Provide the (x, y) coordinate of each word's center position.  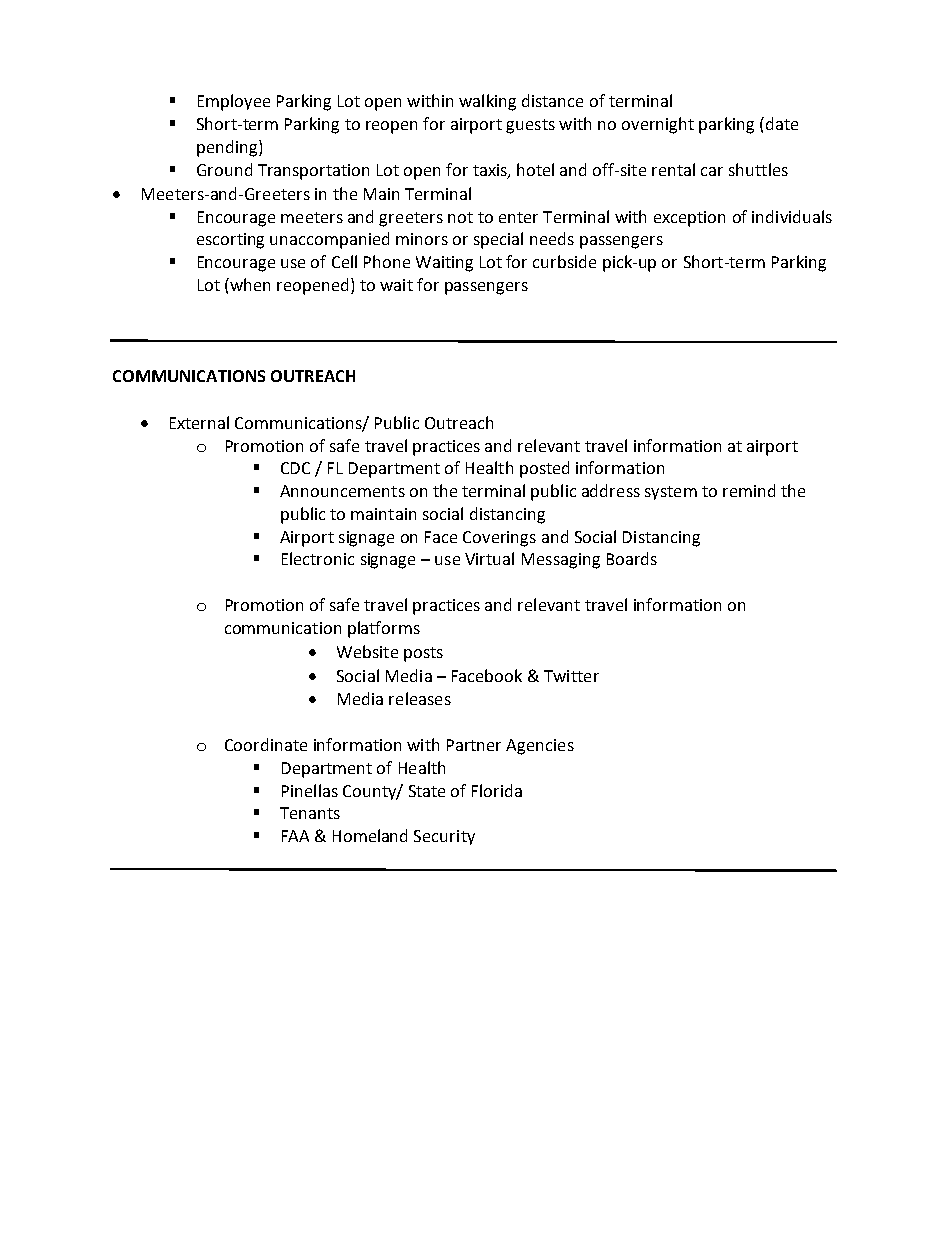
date (780, 123)
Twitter (571, 676)
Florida (497, 790)
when (249, 284)
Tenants (310, 813)
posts (423, 654)
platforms (384, 629)
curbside (564, 261)
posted (544, 469)
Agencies (540, 747)
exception (689, 219)
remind (749, 490)
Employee (234, 102)
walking (487, 102)
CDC (295, 468)
